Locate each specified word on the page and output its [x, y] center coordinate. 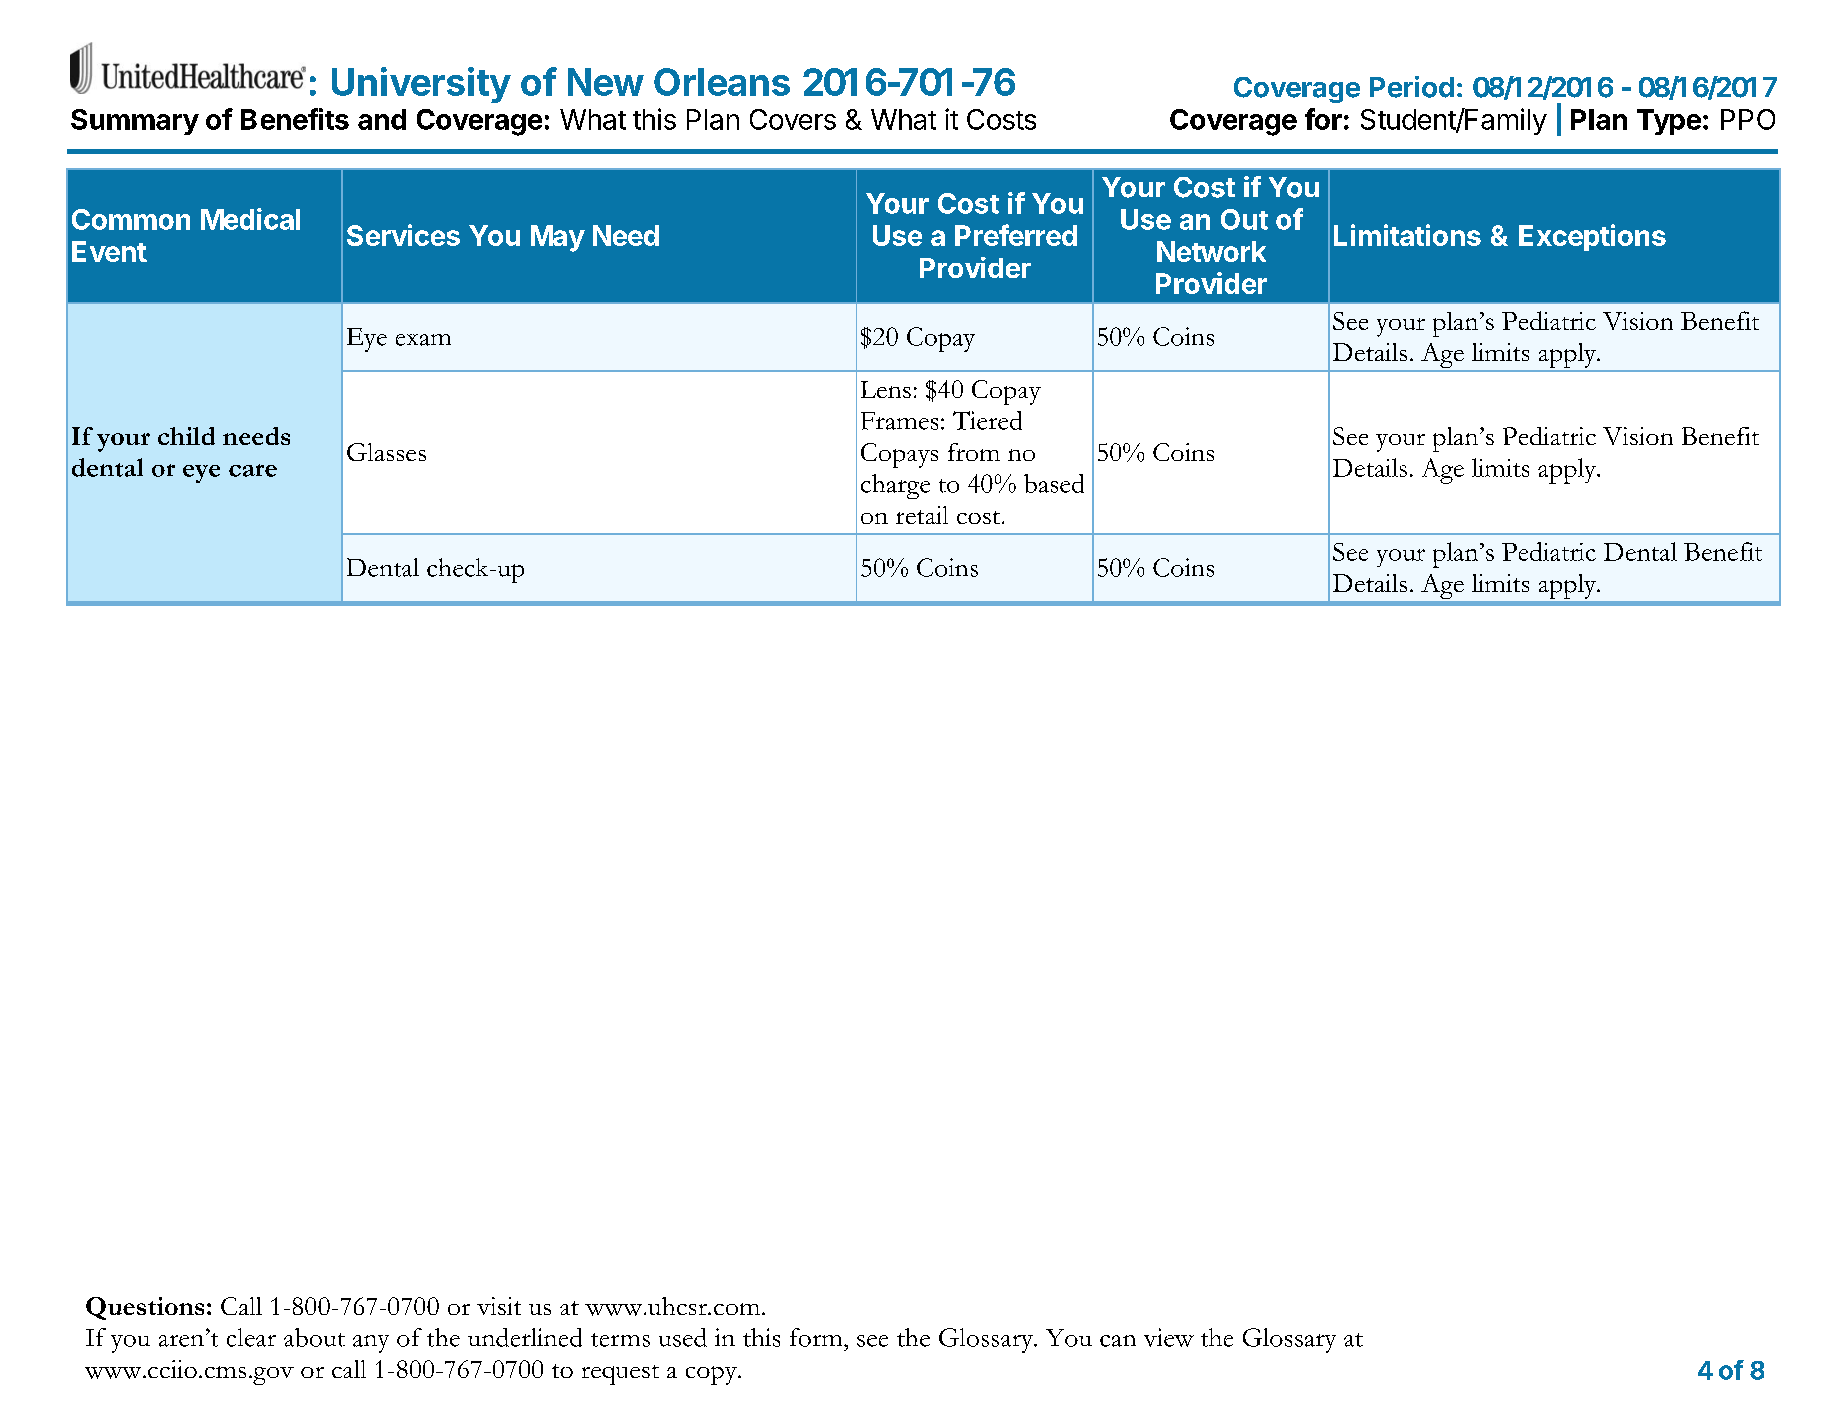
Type [1669, 122]
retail [922, 515]
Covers [793, 119]
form [817, 1337]
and [382, 119]
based [1054, 483]
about [314, 1337]
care [253, 470]
